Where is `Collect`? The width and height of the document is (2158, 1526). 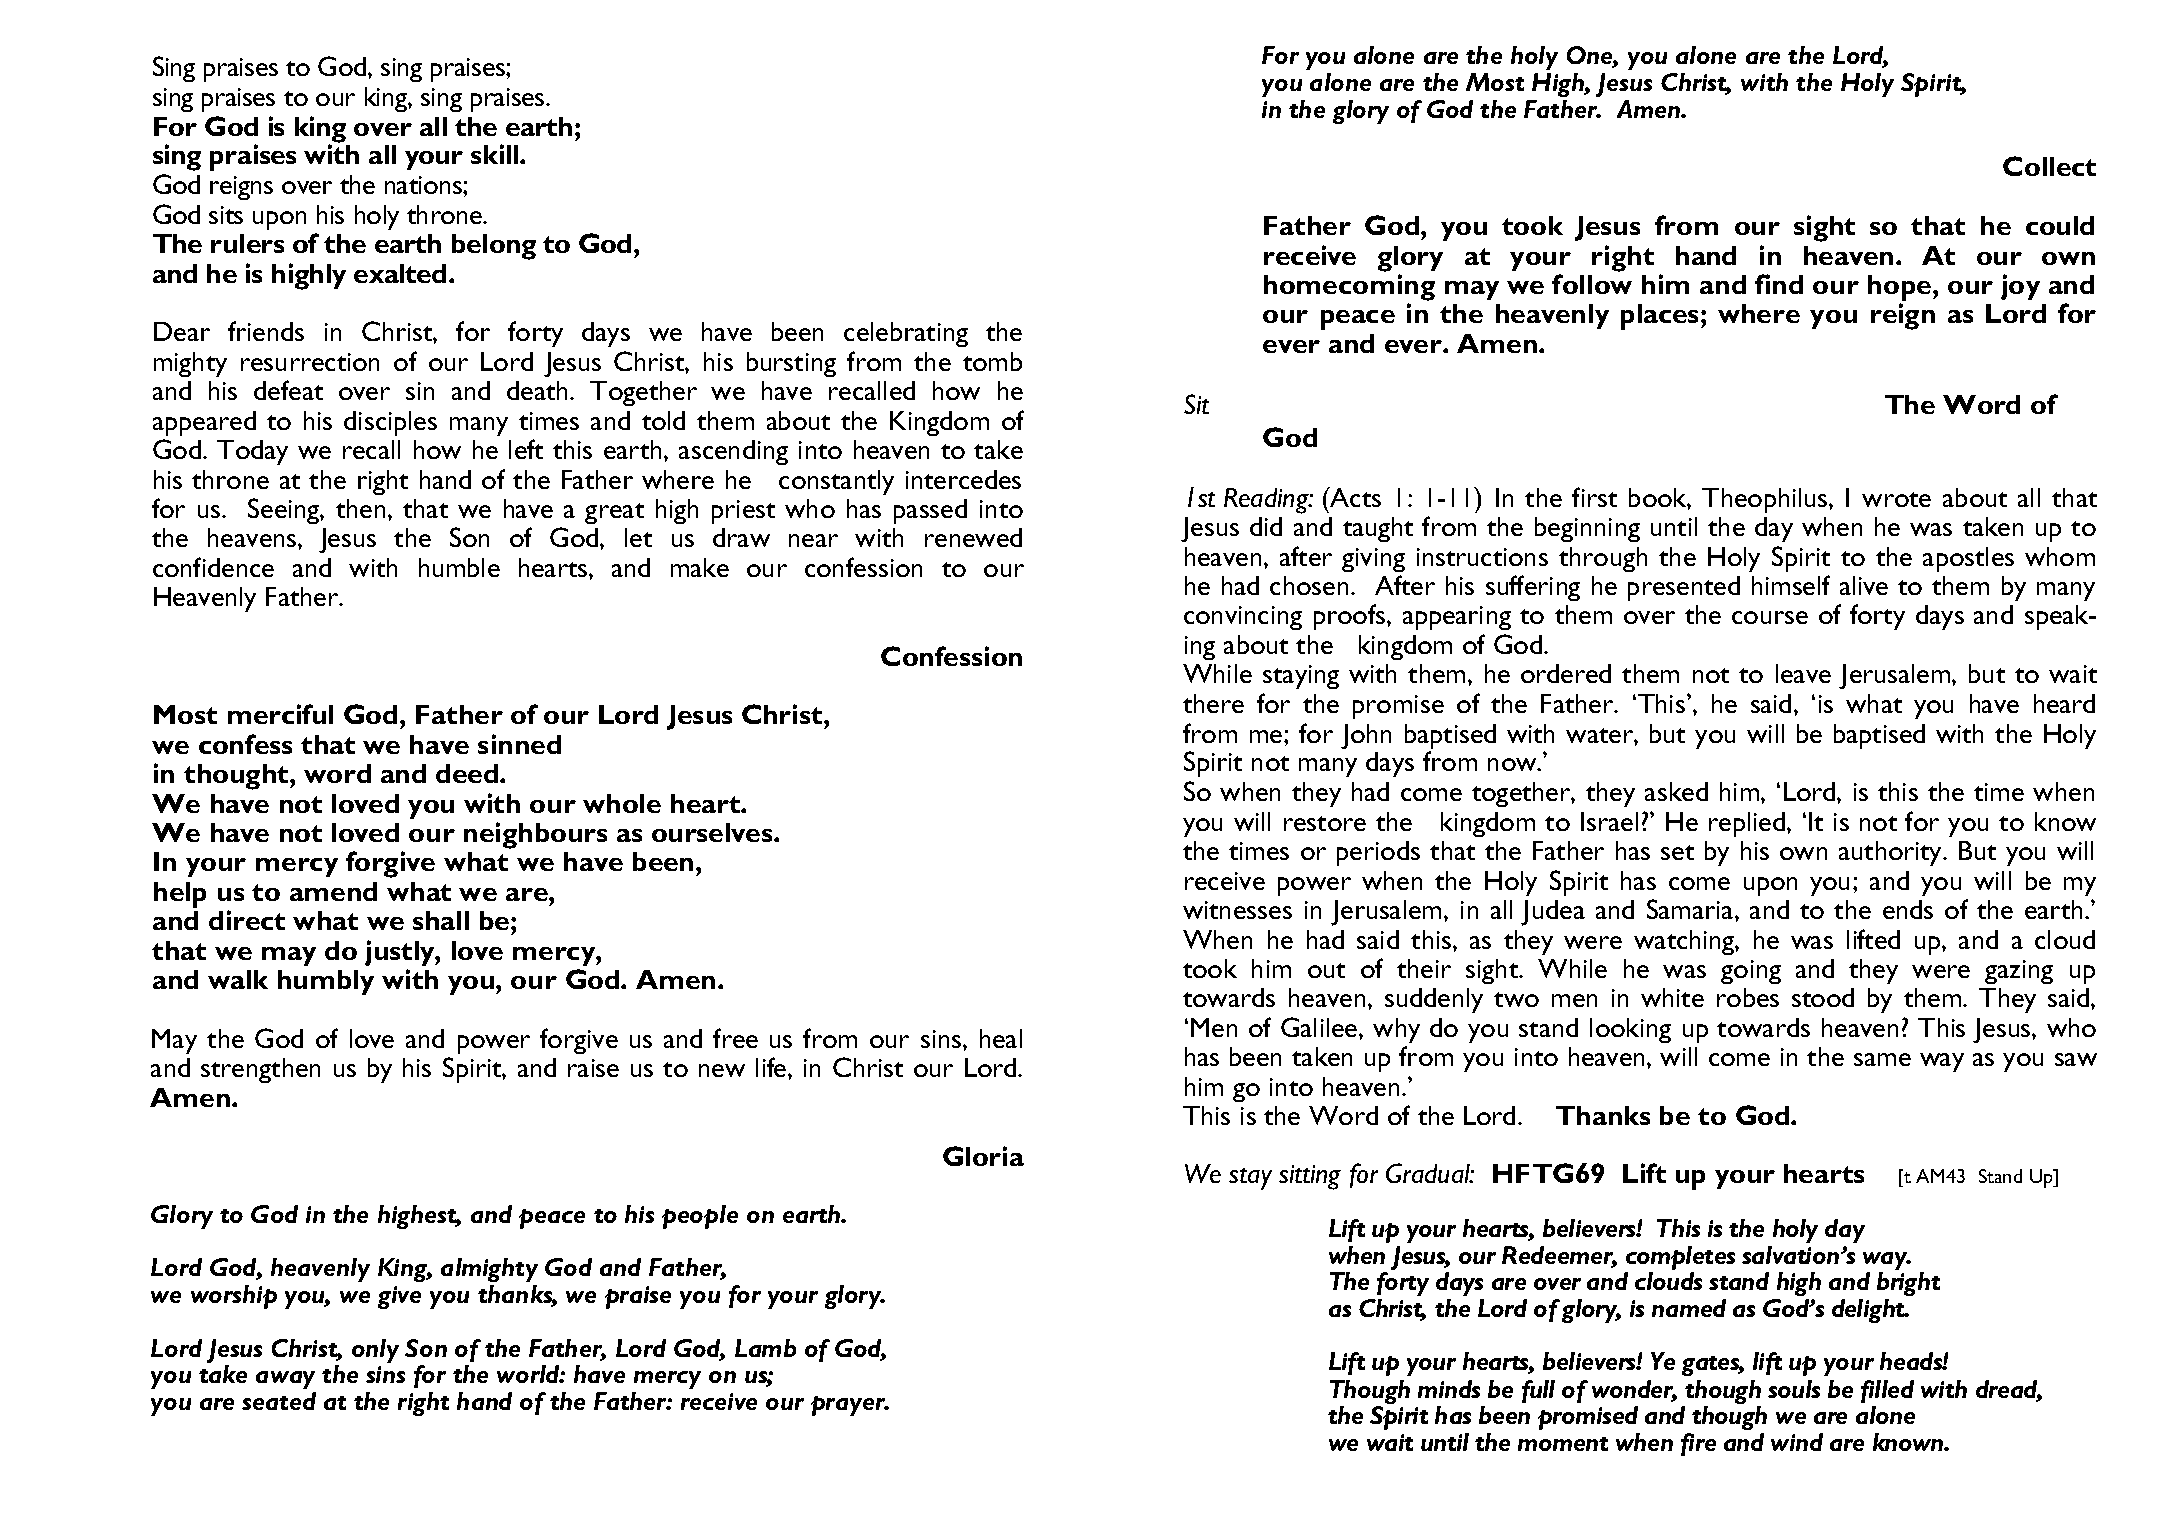
Collect is located at coordinates (2049, 166).
